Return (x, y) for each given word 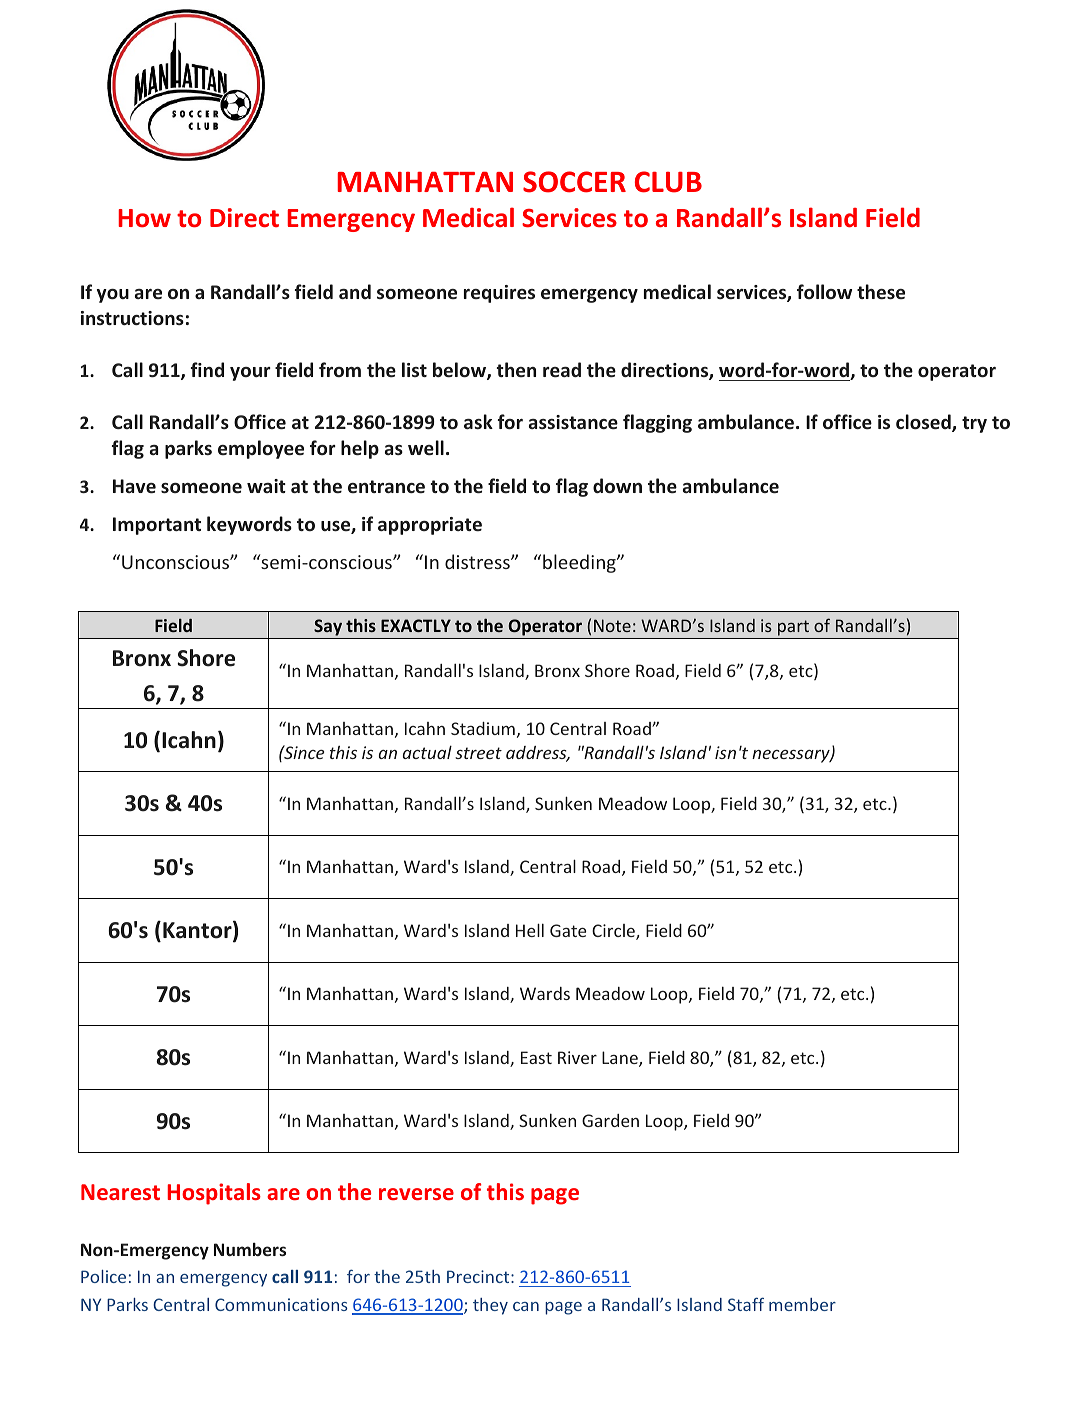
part (793, 628)
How (144, 218)
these (881, 291)
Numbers (250, 1249)
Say (328, 627)
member (802, 1304)
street (478, 753)
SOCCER (574, 182)
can (526, 1306)
